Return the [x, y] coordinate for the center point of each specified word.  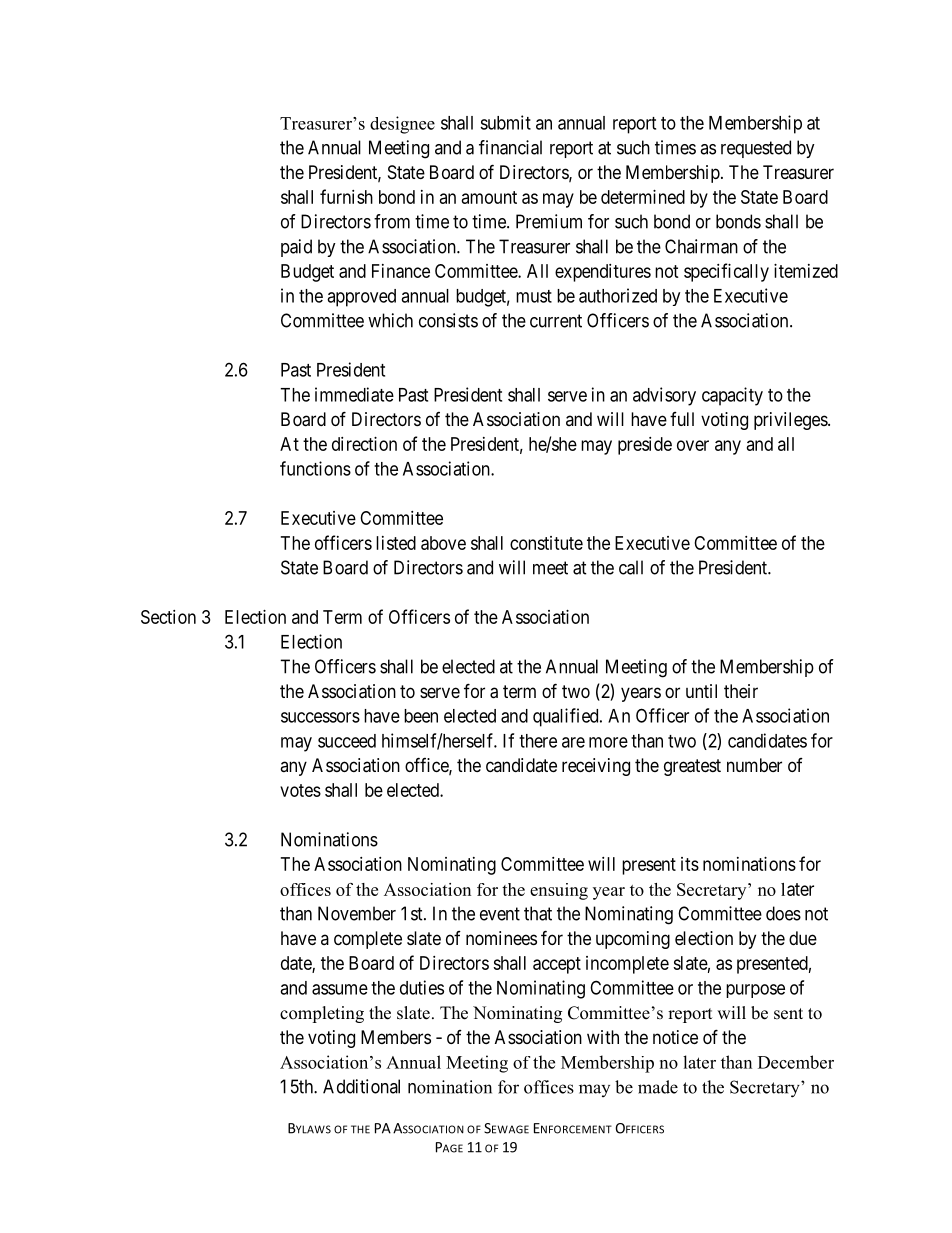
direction [364, 444]
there [538, 741]
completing [322, 1014]
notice [675, 1037]
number [754, 765]
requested [756, 149]
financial [510, 147]
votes [300, 790]
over [693, 445]
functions [315, 468]
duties [422, 987]
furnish [346, 196]
